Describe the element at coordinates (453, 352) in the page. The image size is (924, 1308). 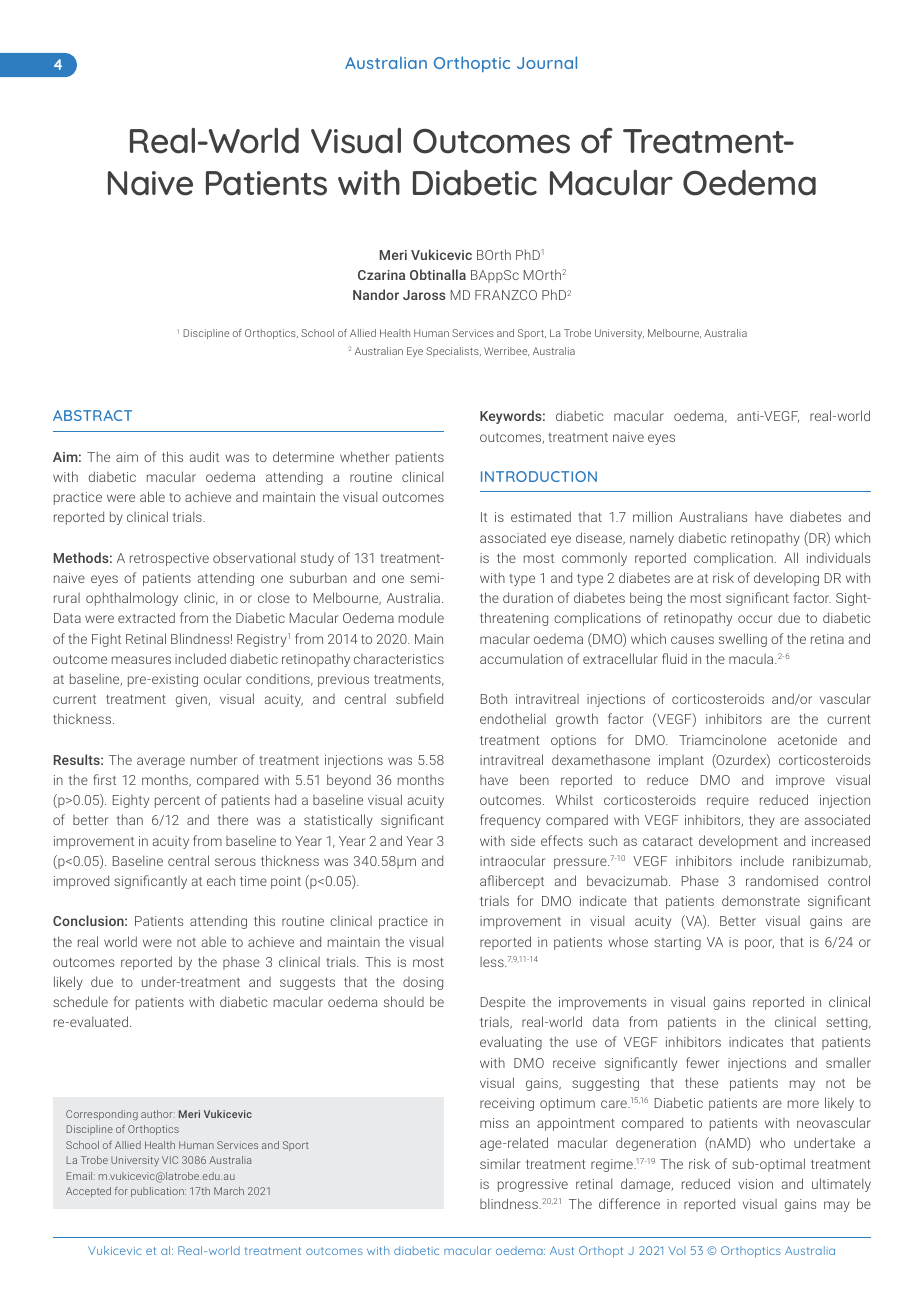
I see `Specialists` at that location.
